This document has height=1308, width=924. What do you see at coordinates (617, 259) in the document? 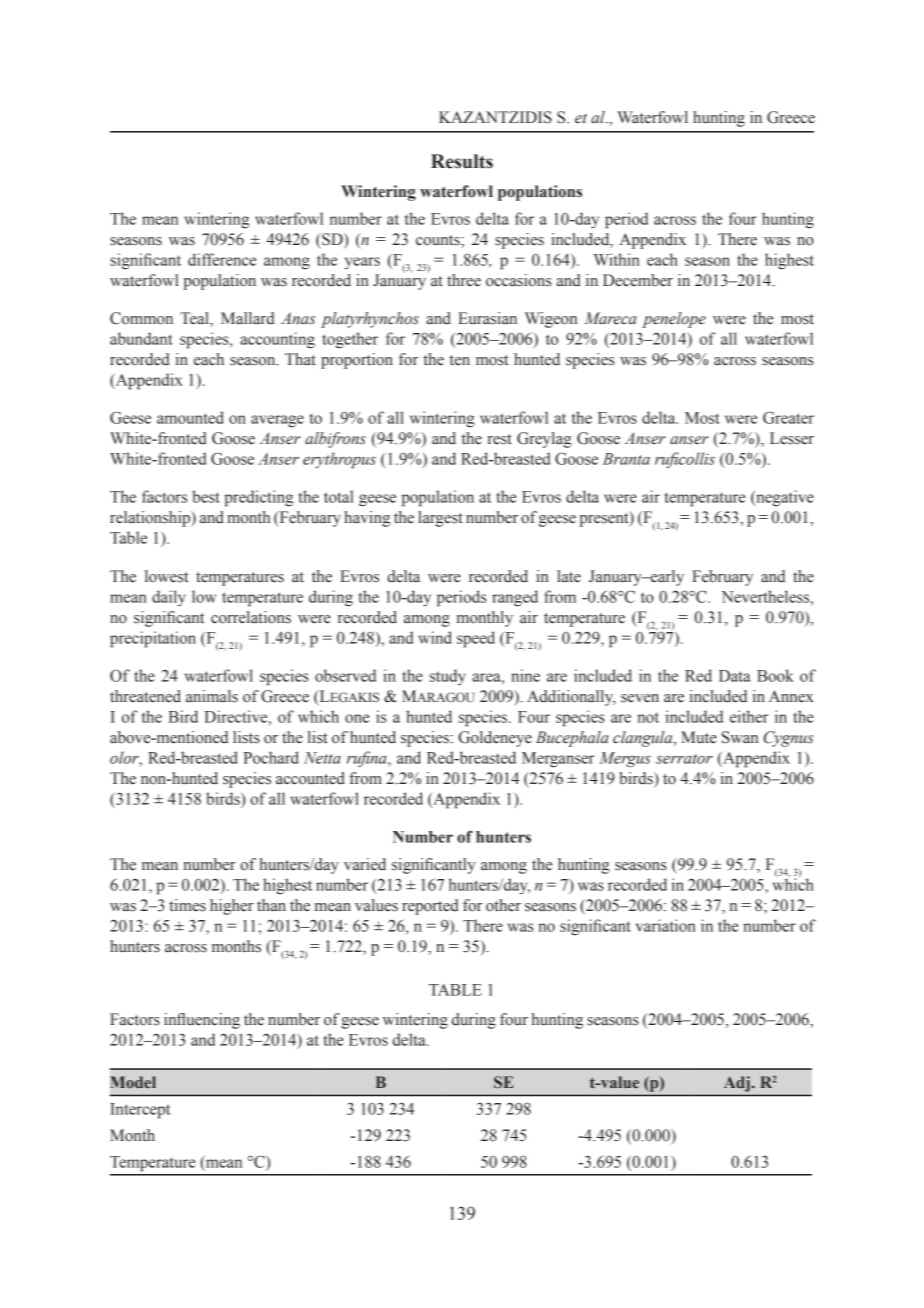
I see `Within` at bounding box center [617, 259].
